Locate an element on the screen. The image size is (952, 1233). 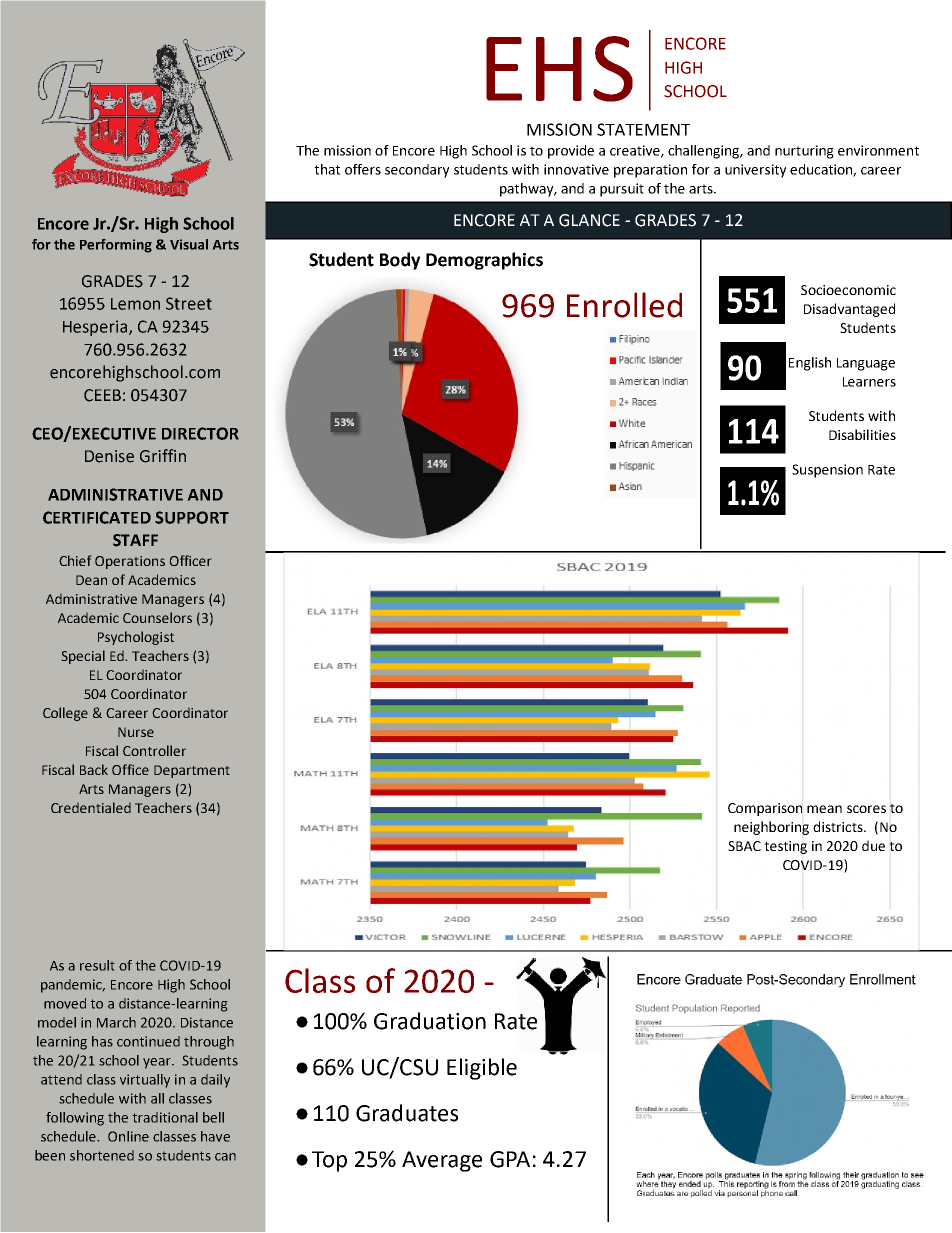
Counselors is located at coordinates (157, 617).
